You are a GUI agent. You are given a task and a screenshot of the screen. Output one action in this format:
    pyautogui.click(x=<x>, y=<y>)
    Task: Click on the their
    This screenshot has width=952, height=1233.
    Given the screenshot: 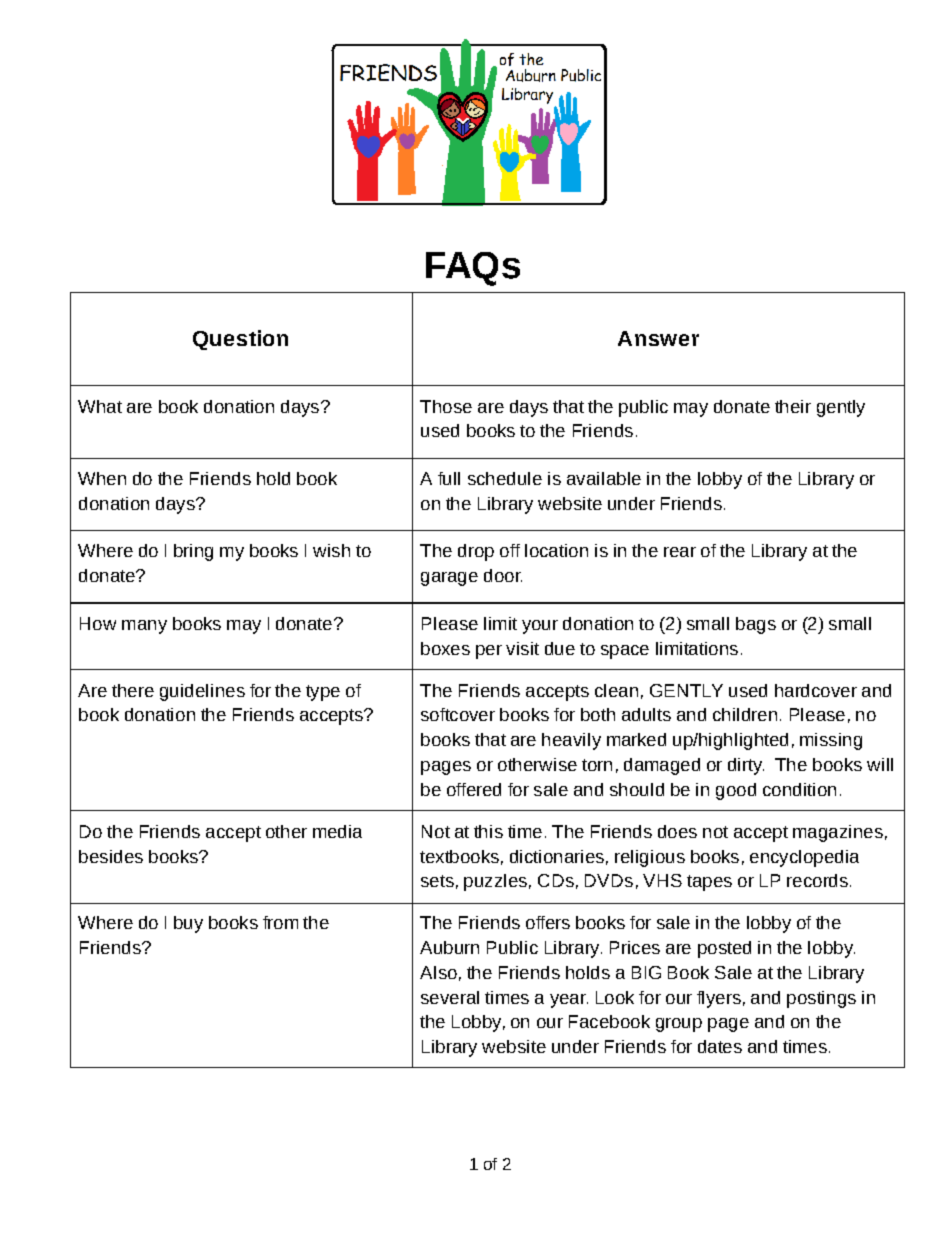 What is the action you would take?
    pyautogui.click(x=793, y=406)
